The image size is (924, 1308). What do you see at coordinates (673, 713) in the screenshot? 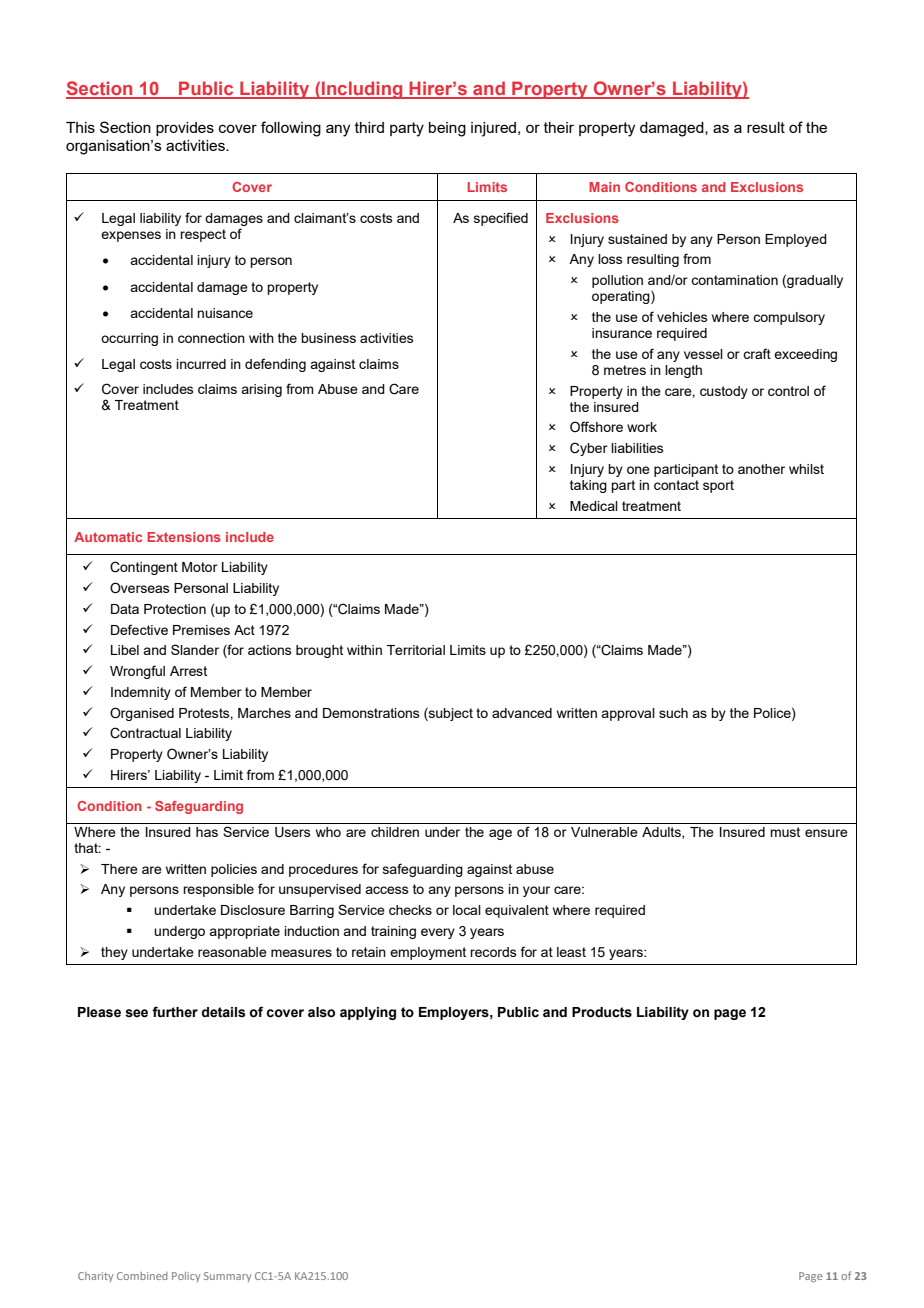
I see `such` at bounding box center [673, 713].
